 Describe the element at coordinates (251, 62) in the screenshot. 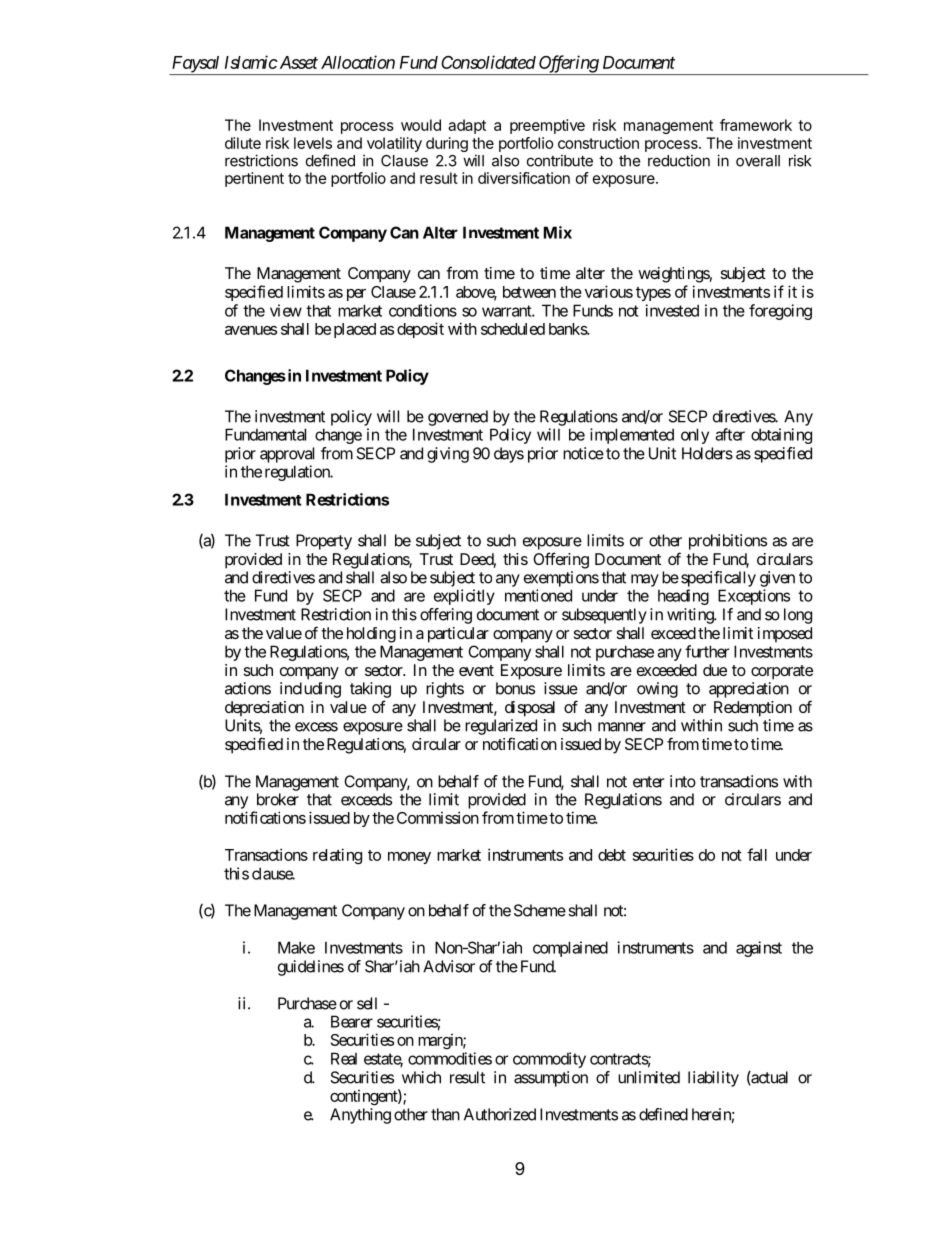

I see `Islamic` at that location.
